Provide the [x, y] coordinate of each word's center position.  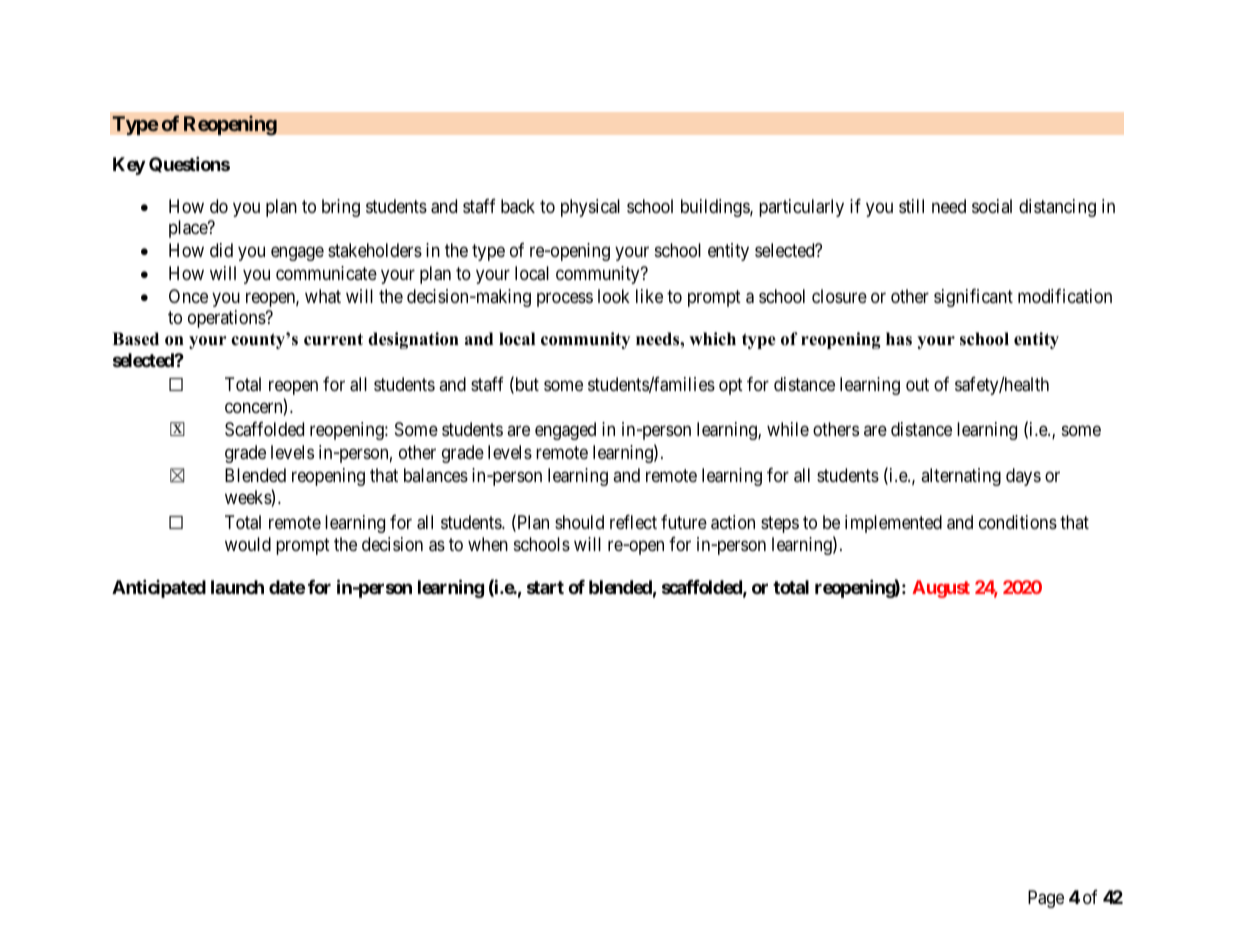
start [545, 587]
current [333, 339]
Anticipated [159, 588]
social [992, 206]
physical [590, 208]
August [941, 589]
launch [237, 587]
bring [341, 208]
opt [731, 386]
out [917, 384]
